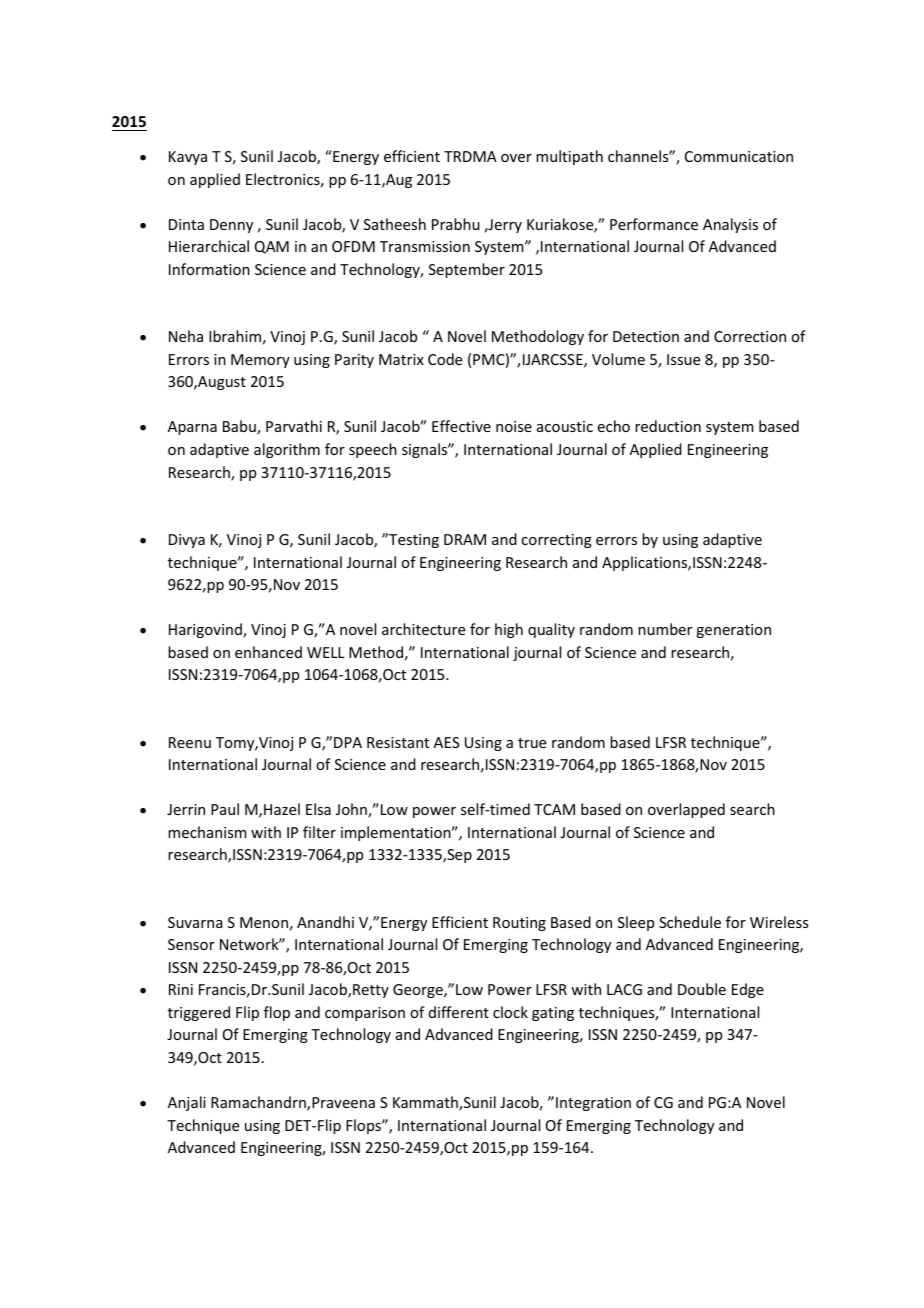  I want to click on Denny, so click(231, 226).
